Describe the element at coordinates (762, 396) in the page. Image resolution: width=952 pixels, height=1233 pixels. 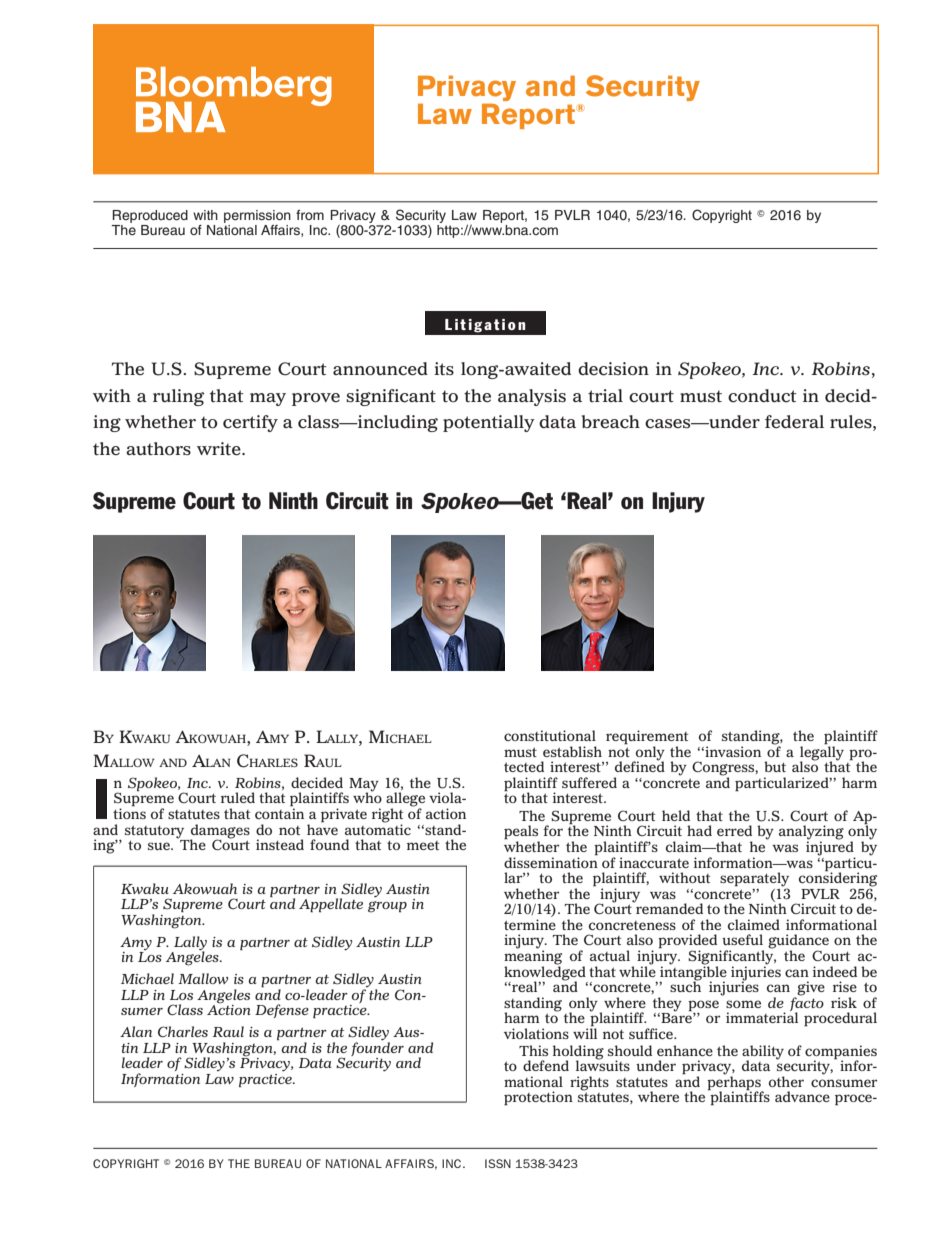
I see `conduct` at that location.
